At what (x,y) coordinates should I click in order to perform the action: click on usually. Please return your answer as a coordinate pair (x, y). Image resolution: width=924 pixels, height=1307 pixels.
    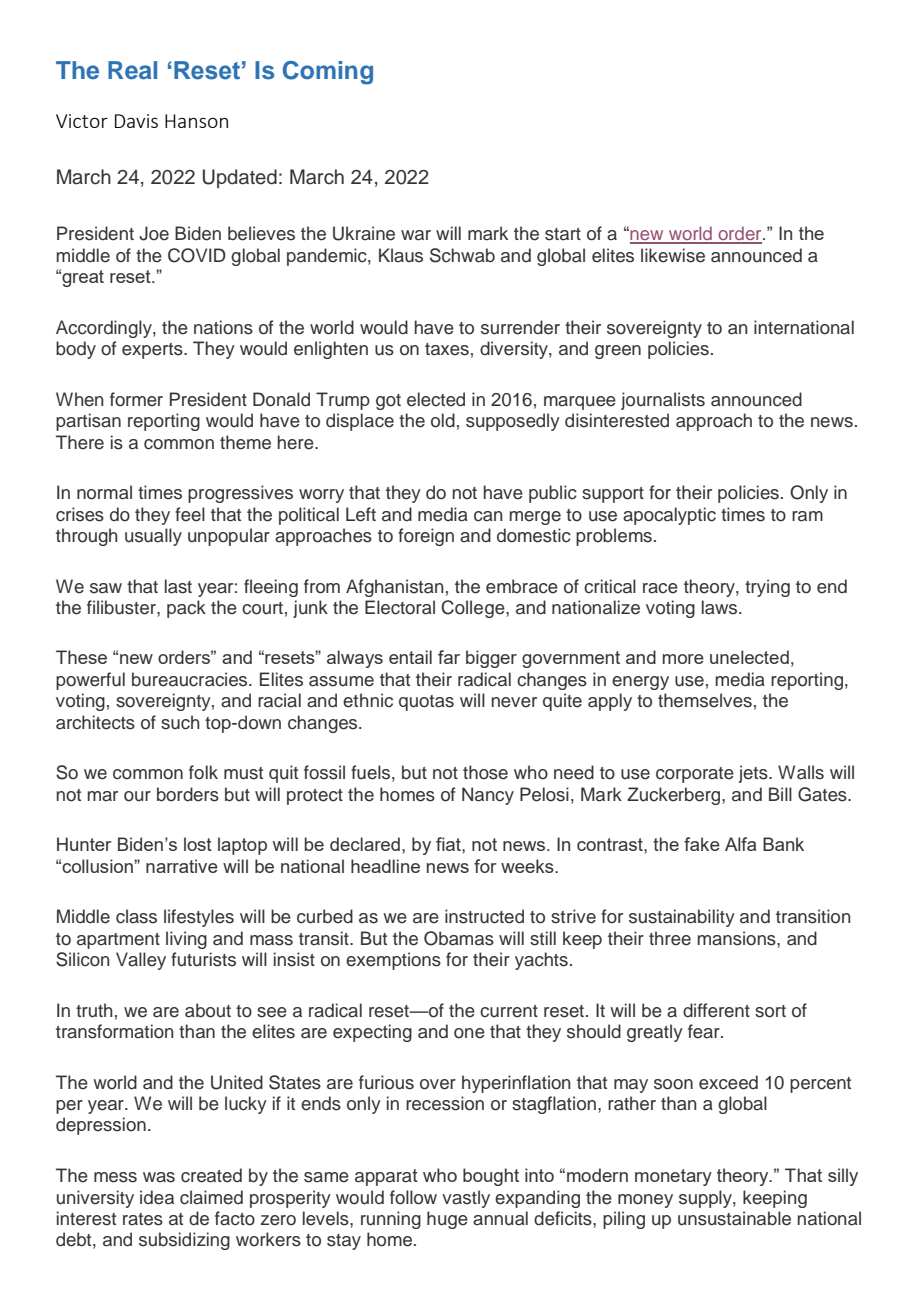
    Looking at the image, I should click on (153, 537).
